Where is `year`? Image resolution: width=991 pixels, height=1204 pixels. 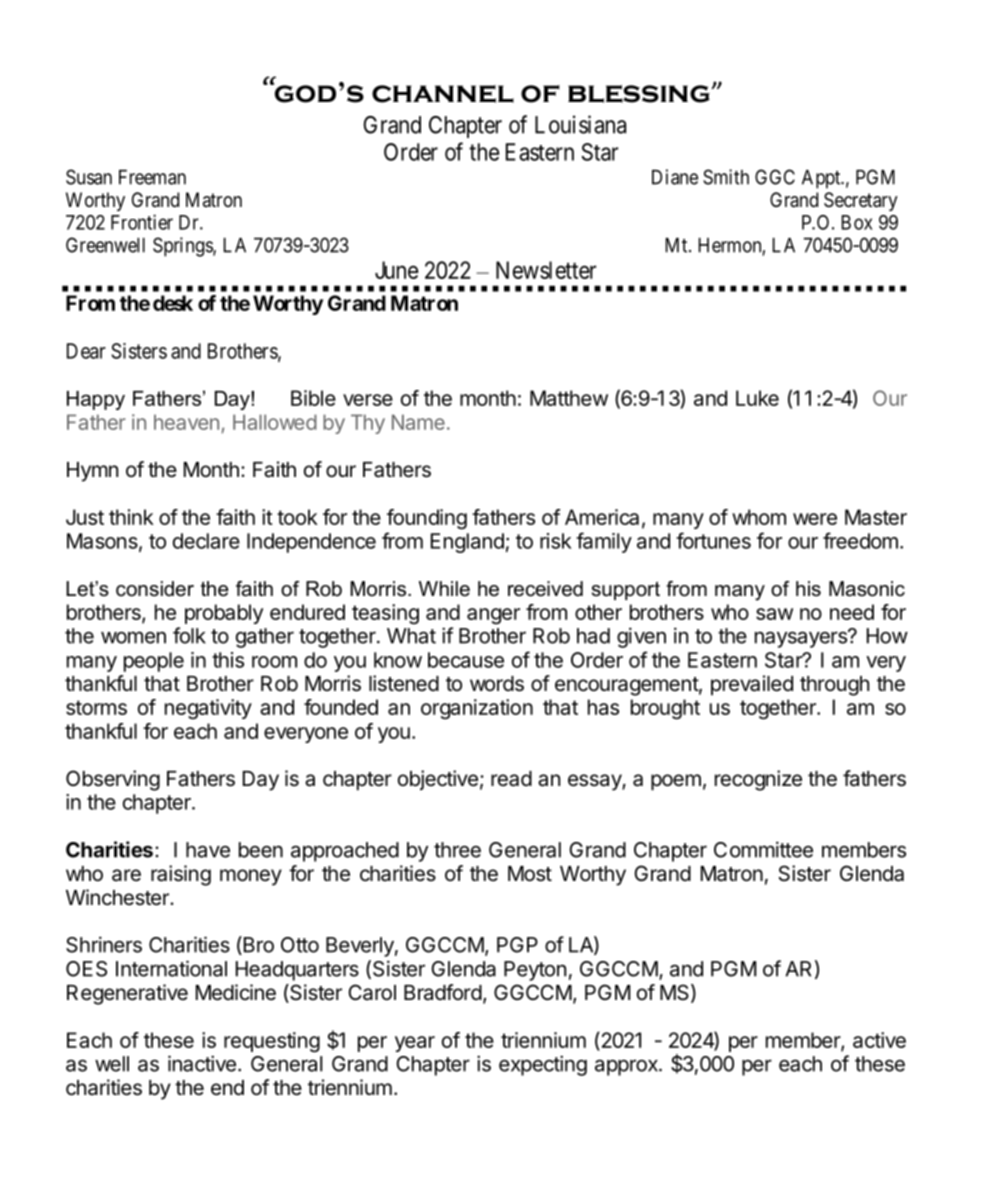 year is located at coordinates (415, 1044).
